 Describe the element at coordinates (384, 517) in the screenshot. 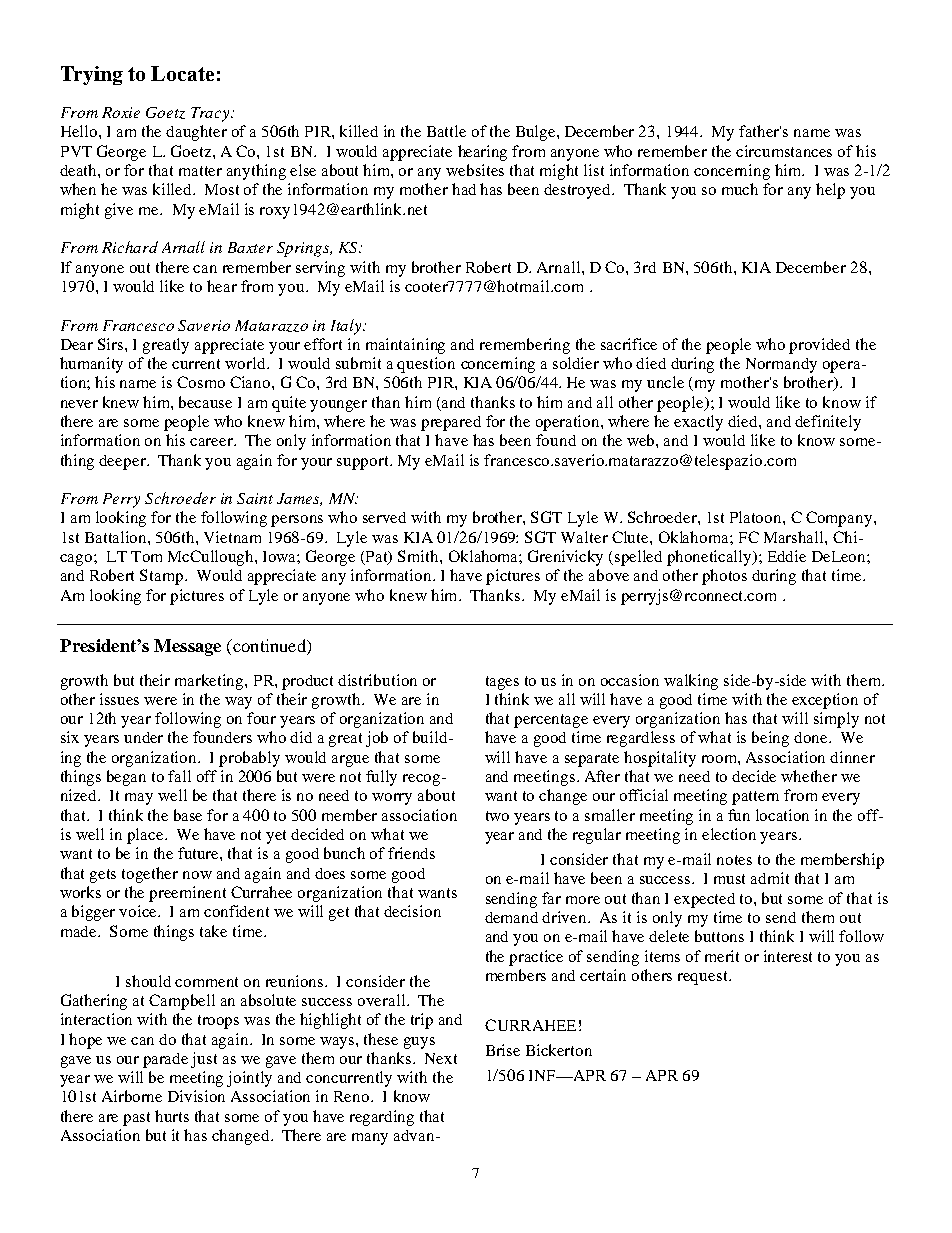

I see `served` at that location.
